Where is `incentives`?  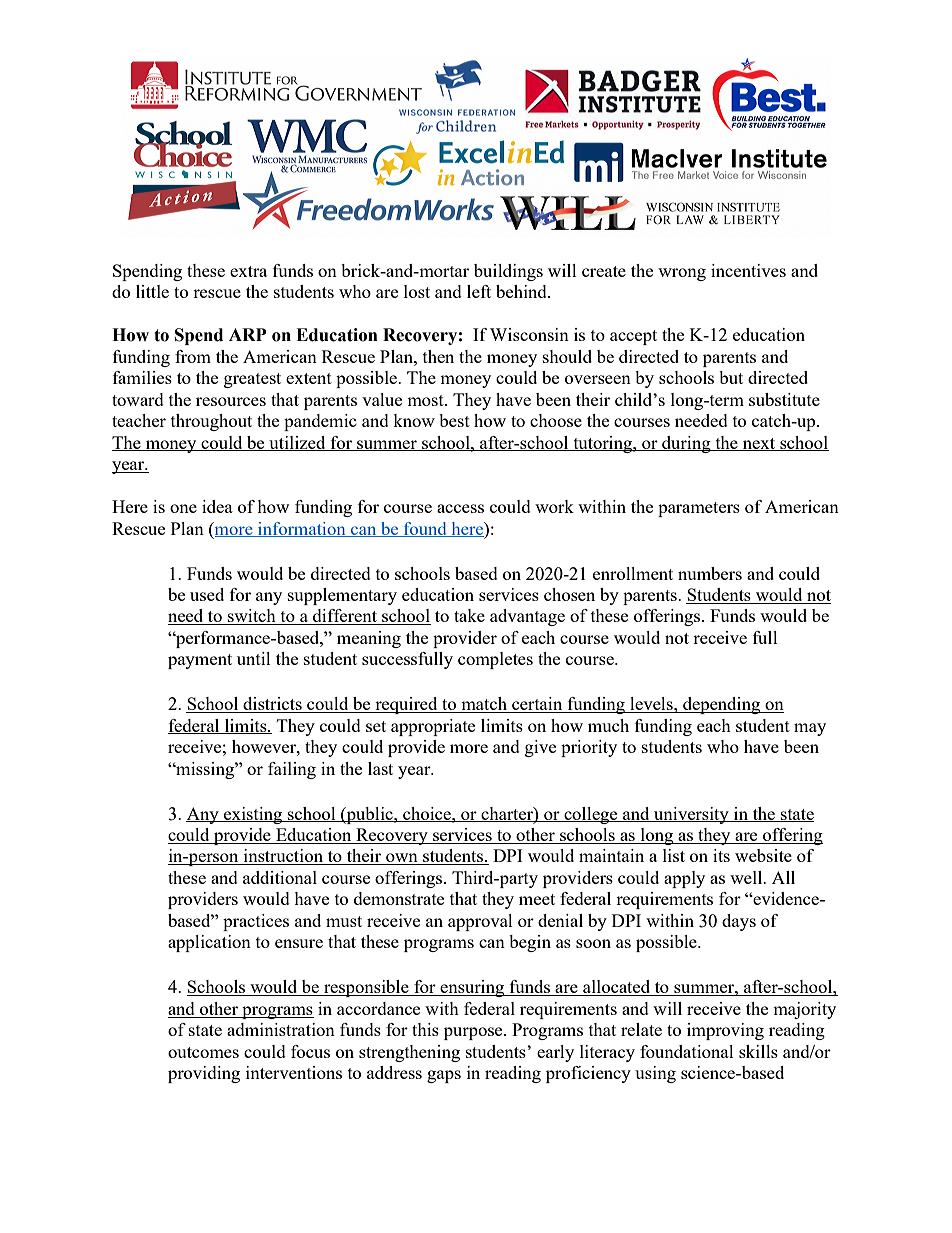 incentives is located at coordinates (748, 270).
